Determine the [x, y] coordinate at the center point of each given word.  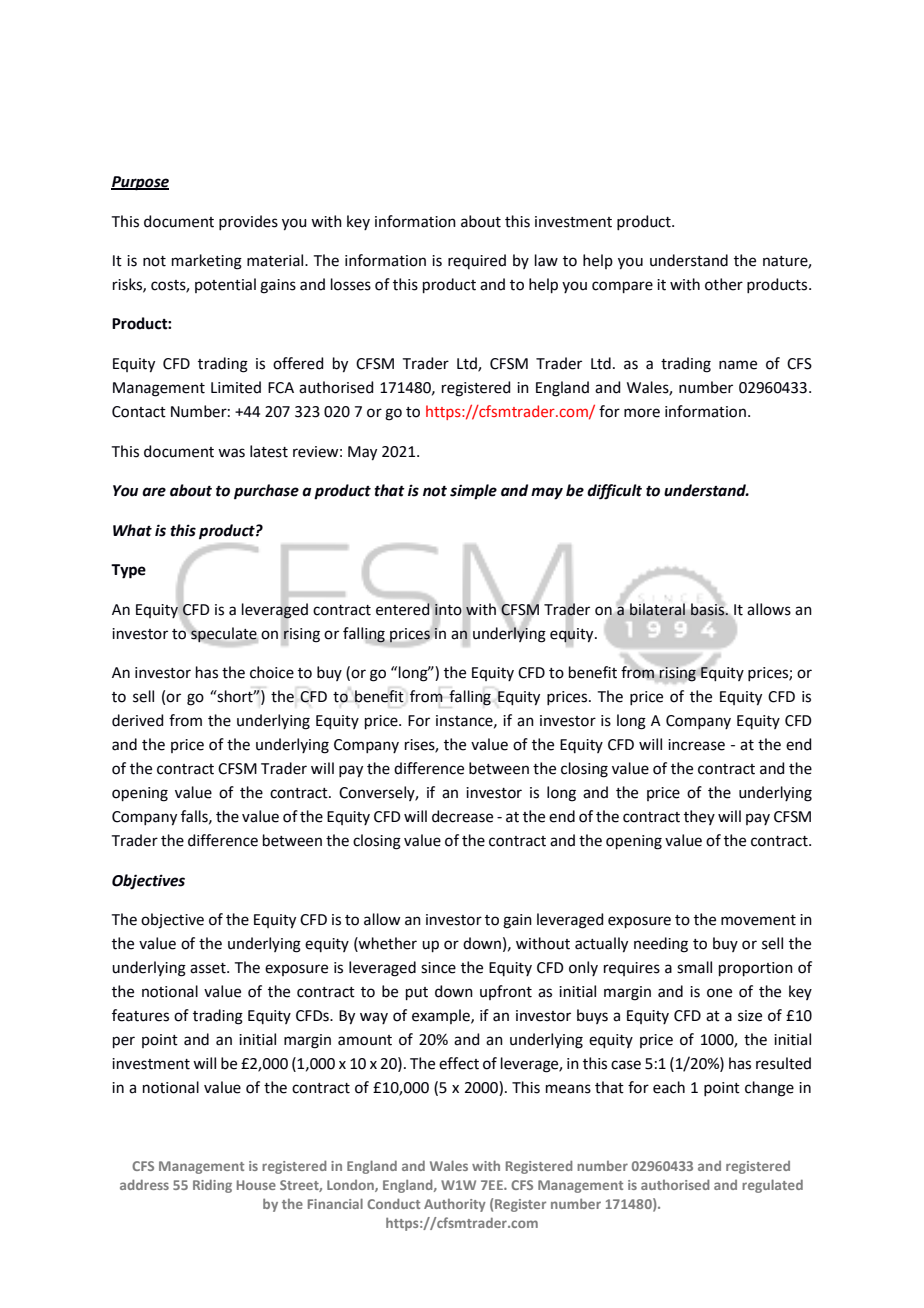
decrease [462, 816]
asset [209, 968]
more [642, 413]
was [231, 453]
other [724, 284]
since [438, 968]
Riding [212, 1186]
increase [696, 745]
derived [138, 720]
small [694, 967]
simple [473, 492]
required [477, 261]
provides [248, 222]
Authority [455, 1205]
